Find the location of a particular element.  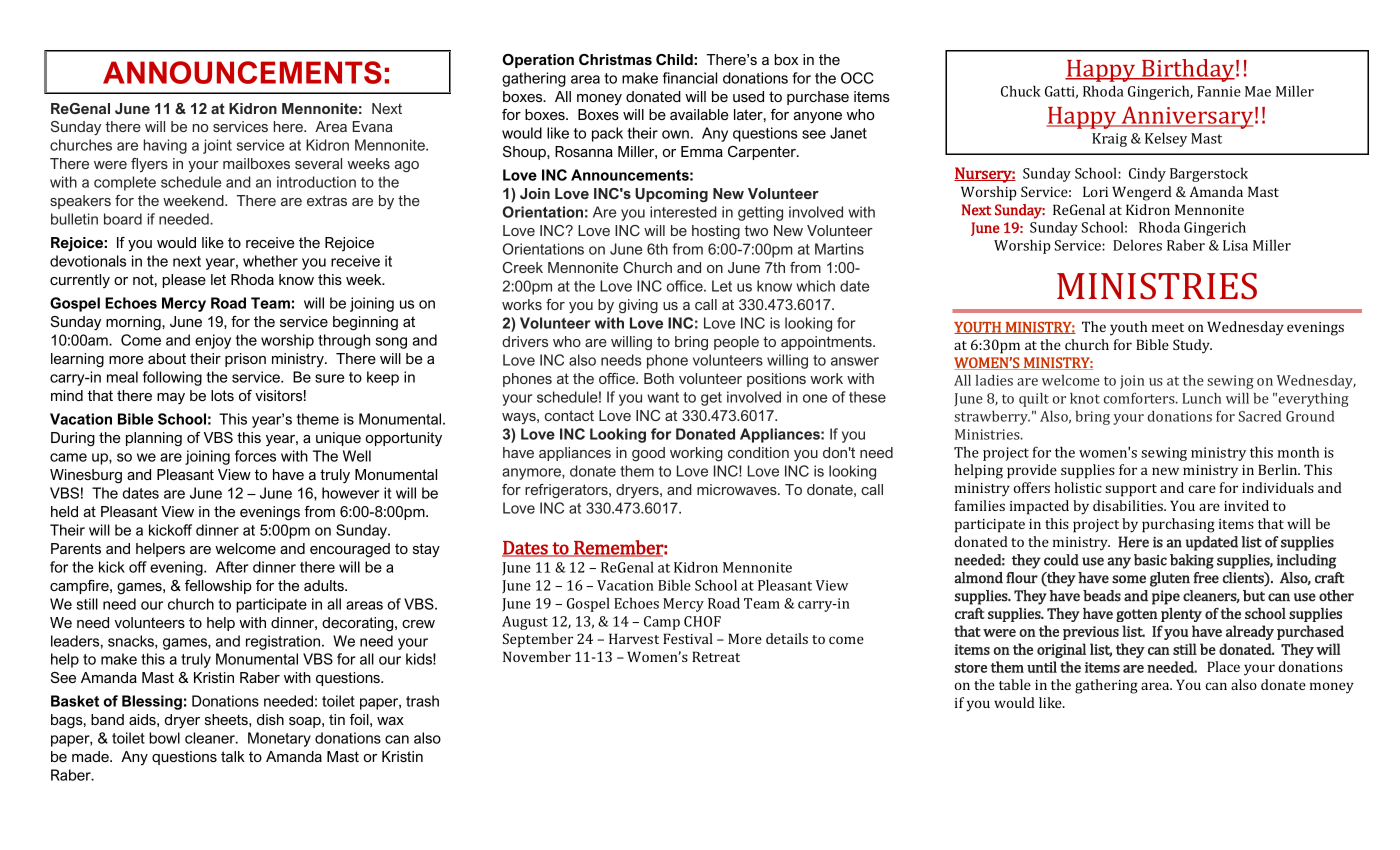

having is located at coordinates (165, 146).
